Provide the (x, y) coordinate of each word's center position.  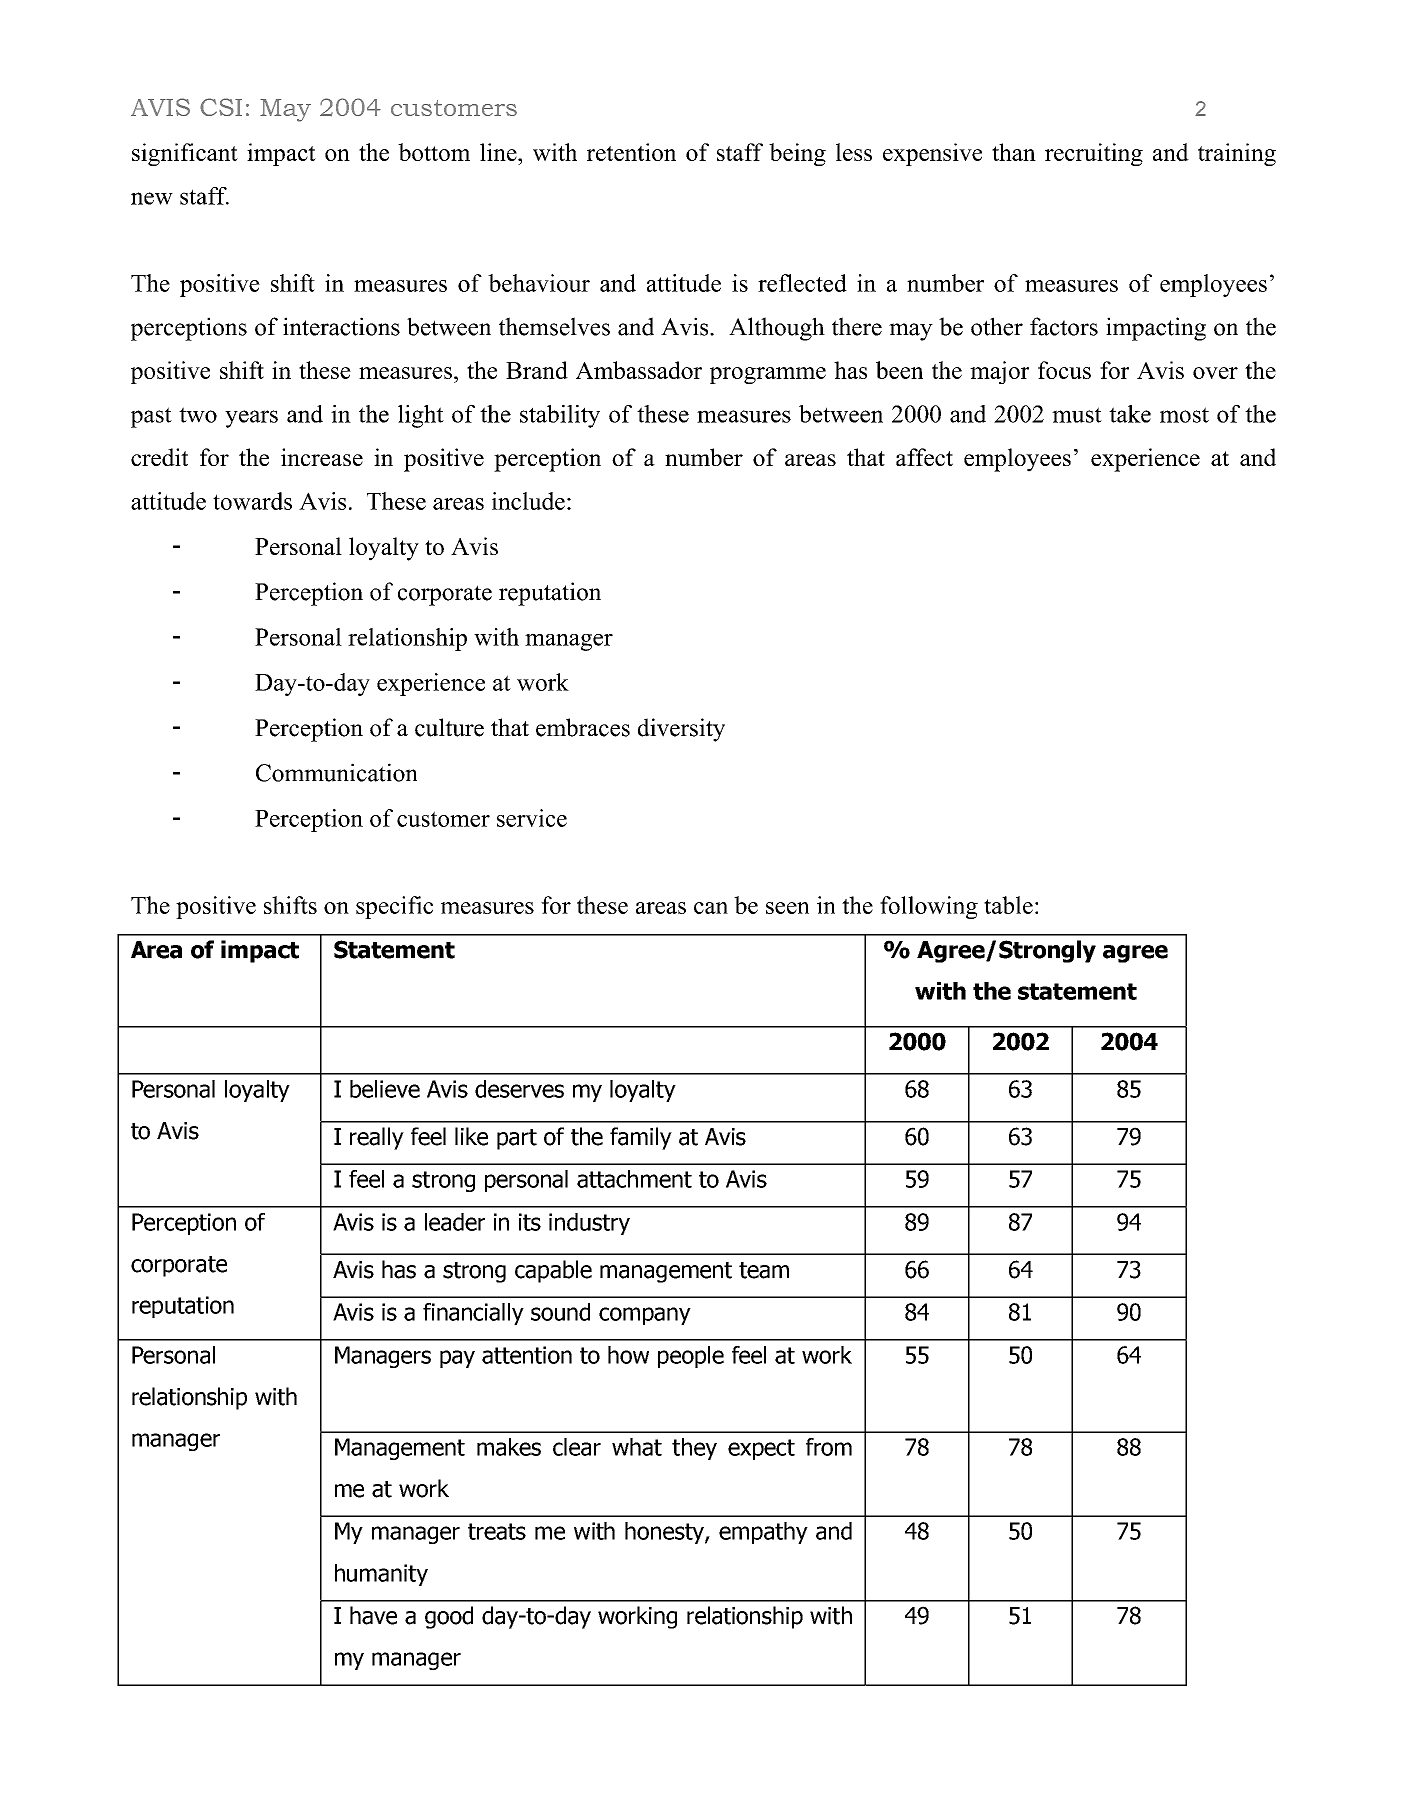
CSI (221, 107)
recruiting (1094, 154)
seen (787, 908)
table (1008, 905)
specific (394, 907)
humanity (381, 1575)
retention (631, 152)
